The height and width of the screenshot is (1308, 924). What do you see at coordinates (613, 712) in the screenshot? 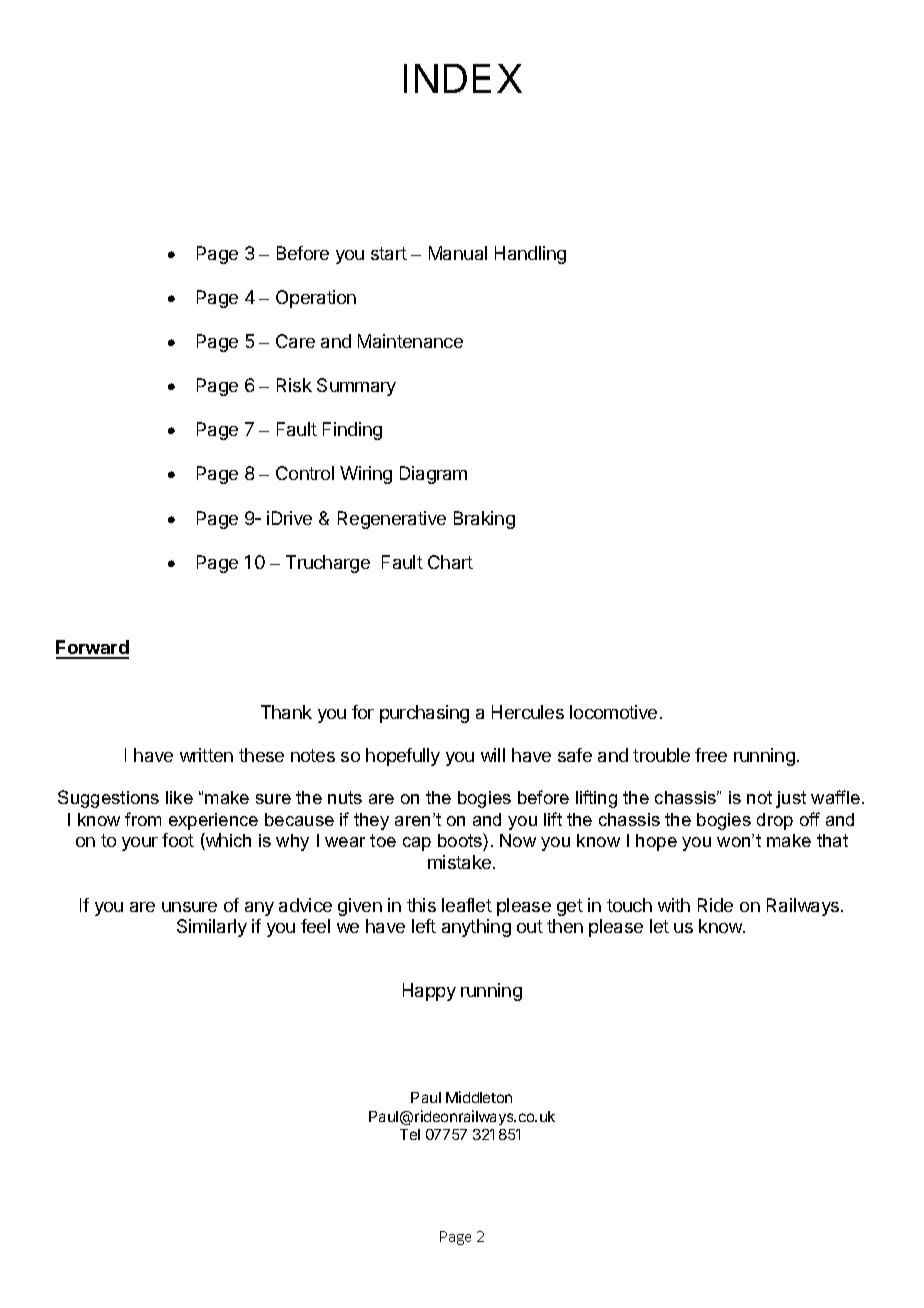
I see `locomotive` at bounding box center [613, 712].
